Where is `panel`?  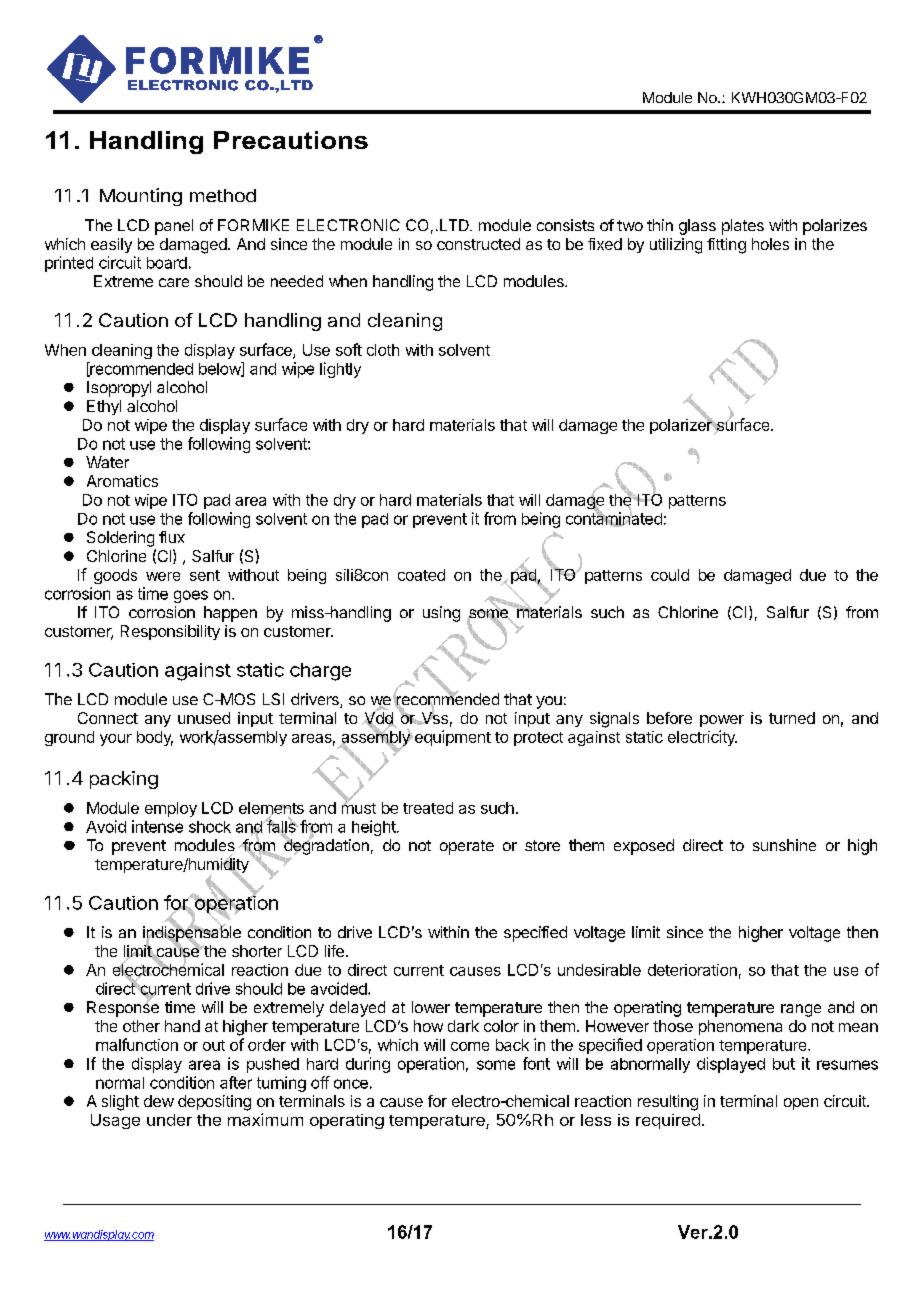 panel is located at coordinates (174, 227).
